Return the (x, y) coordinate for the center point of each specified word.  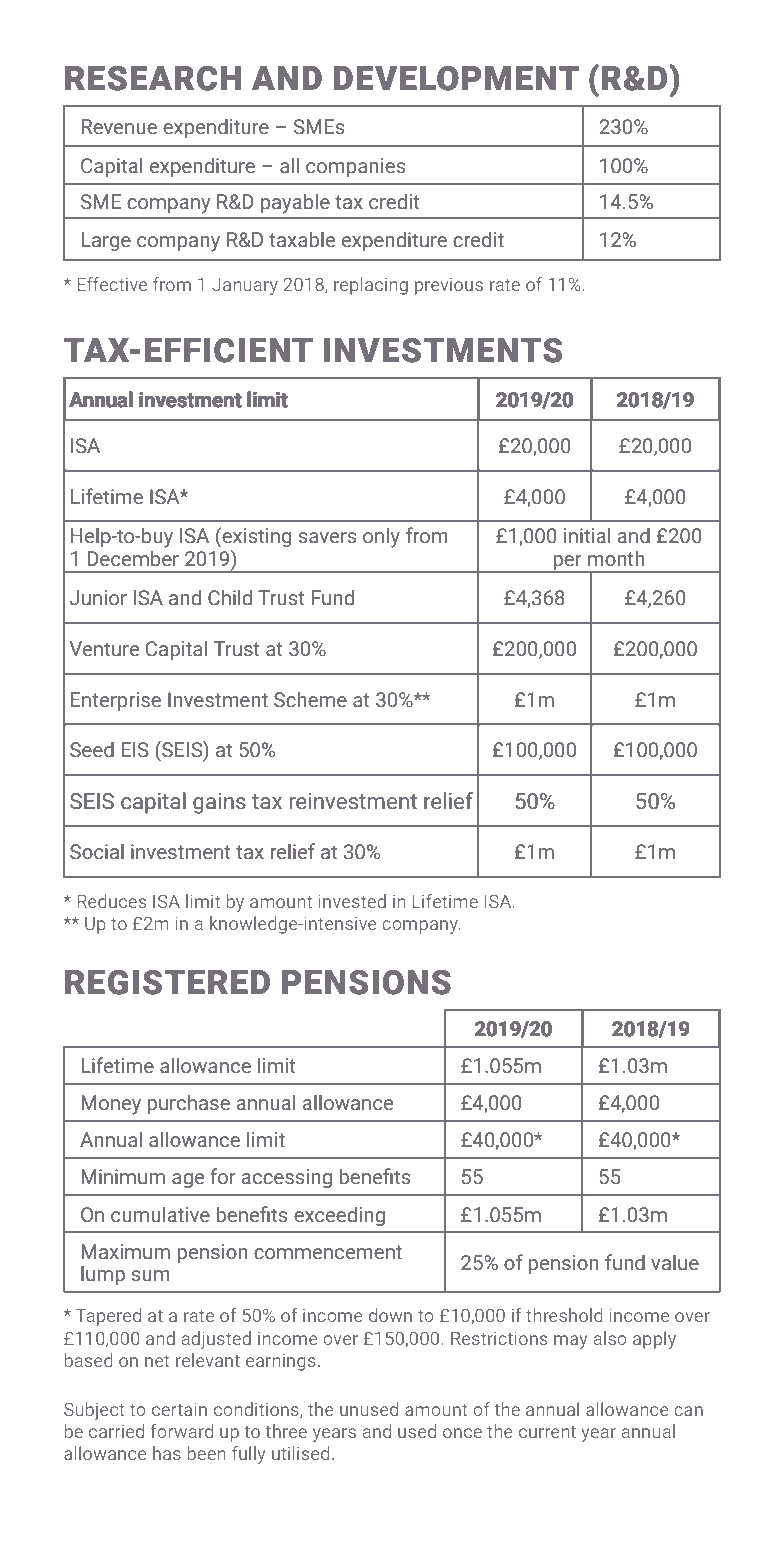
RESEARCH (153, 78)
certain (179, 1409)
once (462, 1433)
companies (355, 167)
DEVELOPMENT (456, 78)
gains (219, 803)
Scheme (310, 699)
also (610, 1338)
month (616, 558)
